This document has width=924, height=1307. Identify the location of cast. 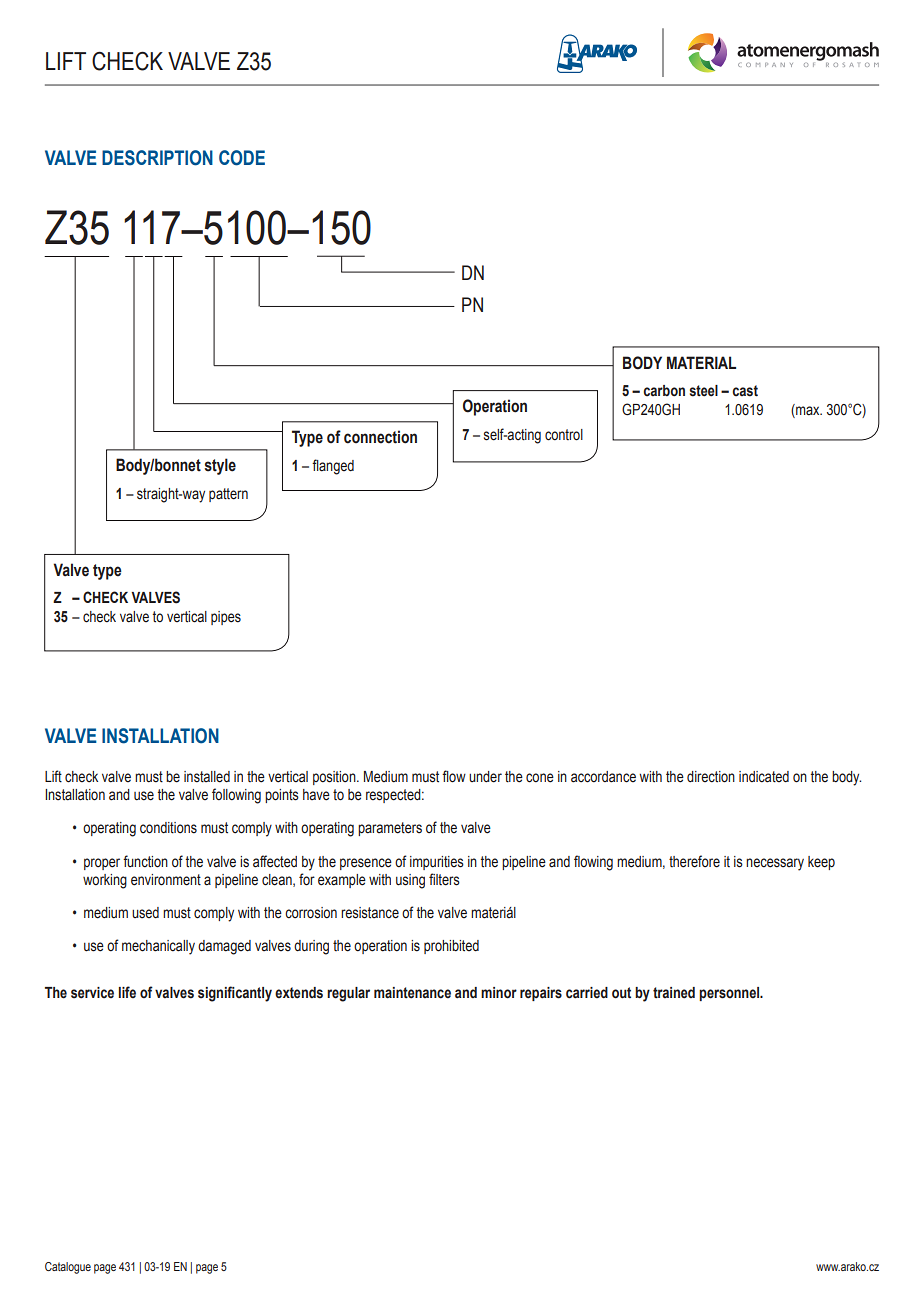
(745, 391).
